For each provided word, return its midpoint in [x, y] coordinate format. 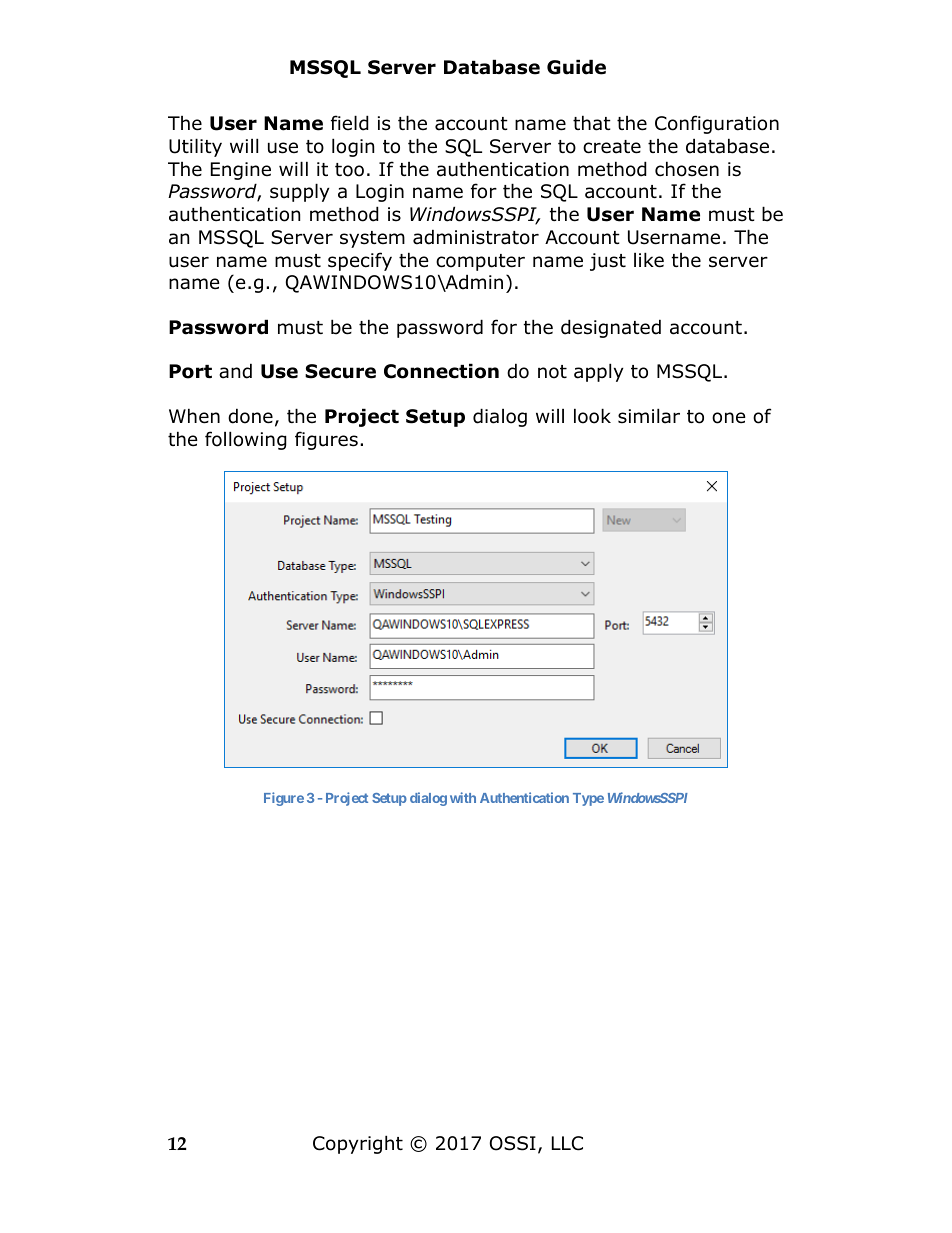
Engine [241, 171]
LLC [567, 1143]
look [592, 416]
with [463, 797]
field [350, 123]
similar [649, 416]
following [246, 440]
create [612, 147]
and [235, 371]
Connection [441, 371]
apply [599, 372]
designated [611, 328]
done [250, 416]
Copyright [358, 1144]
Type [588, 799]
